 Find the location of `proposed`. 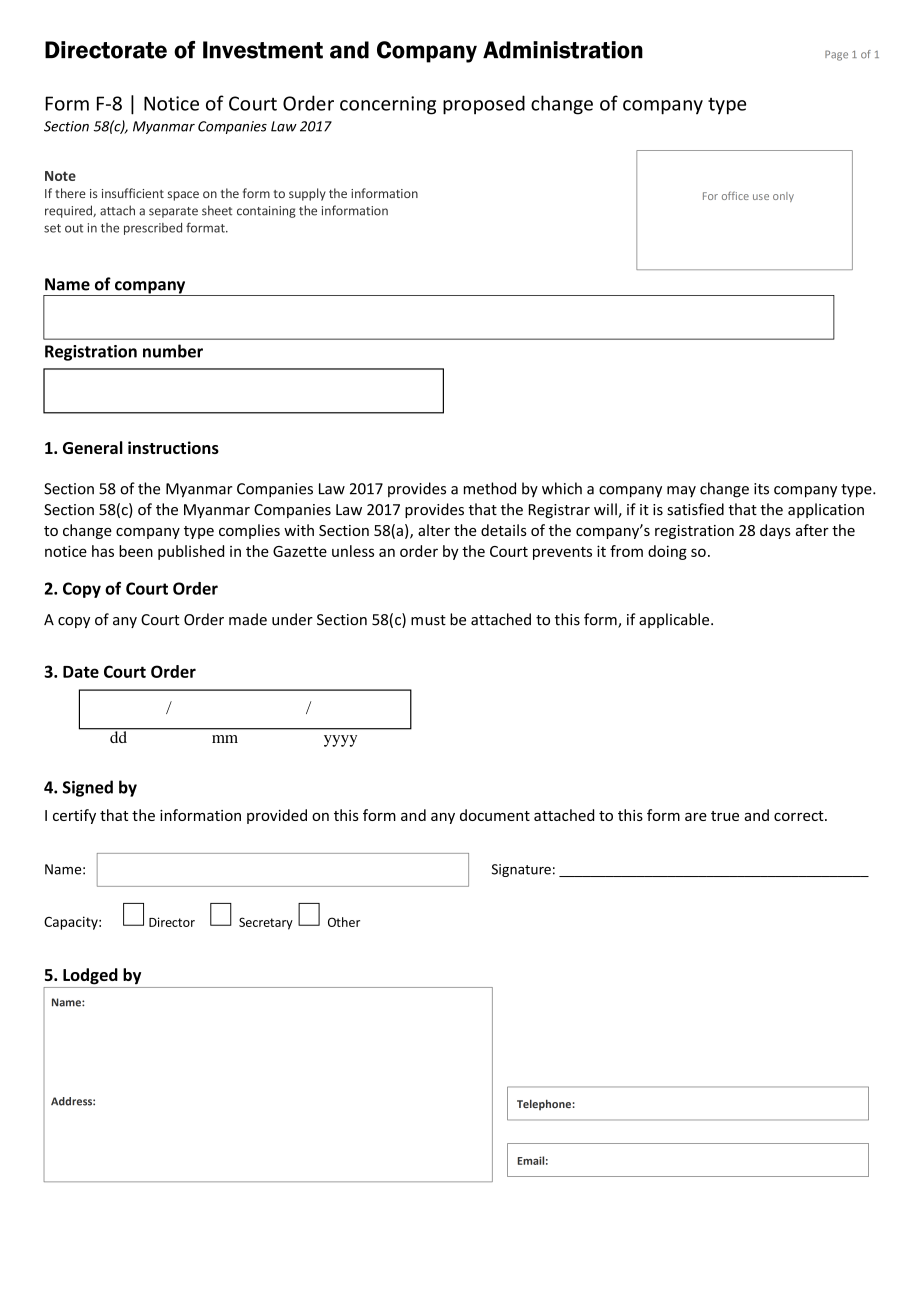

proposed is located at coordinates (484, 105).
